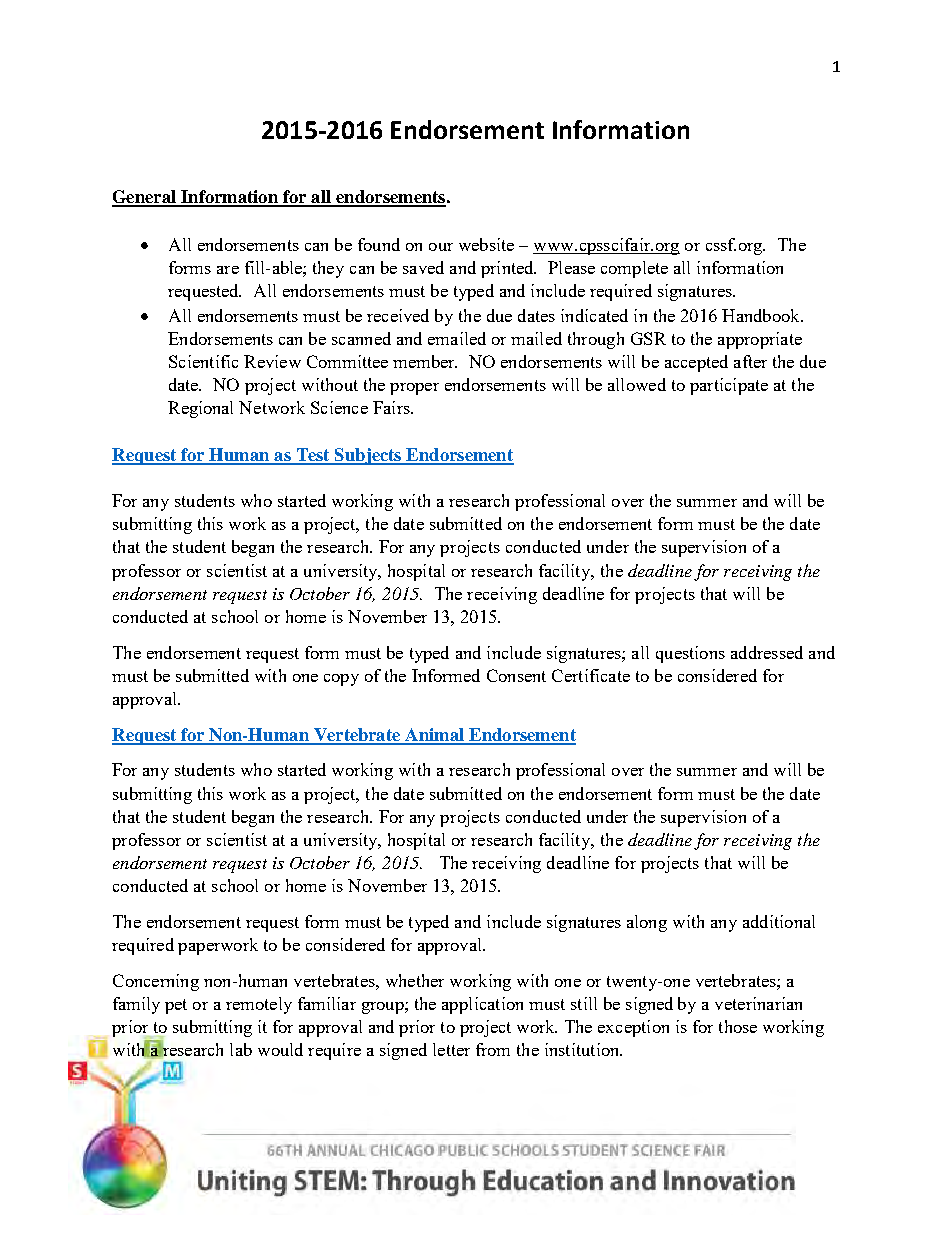 The image size is (952, 1233). Describe the element at coordinates (441, 247) in the screenshot. I see `our` at that location.
